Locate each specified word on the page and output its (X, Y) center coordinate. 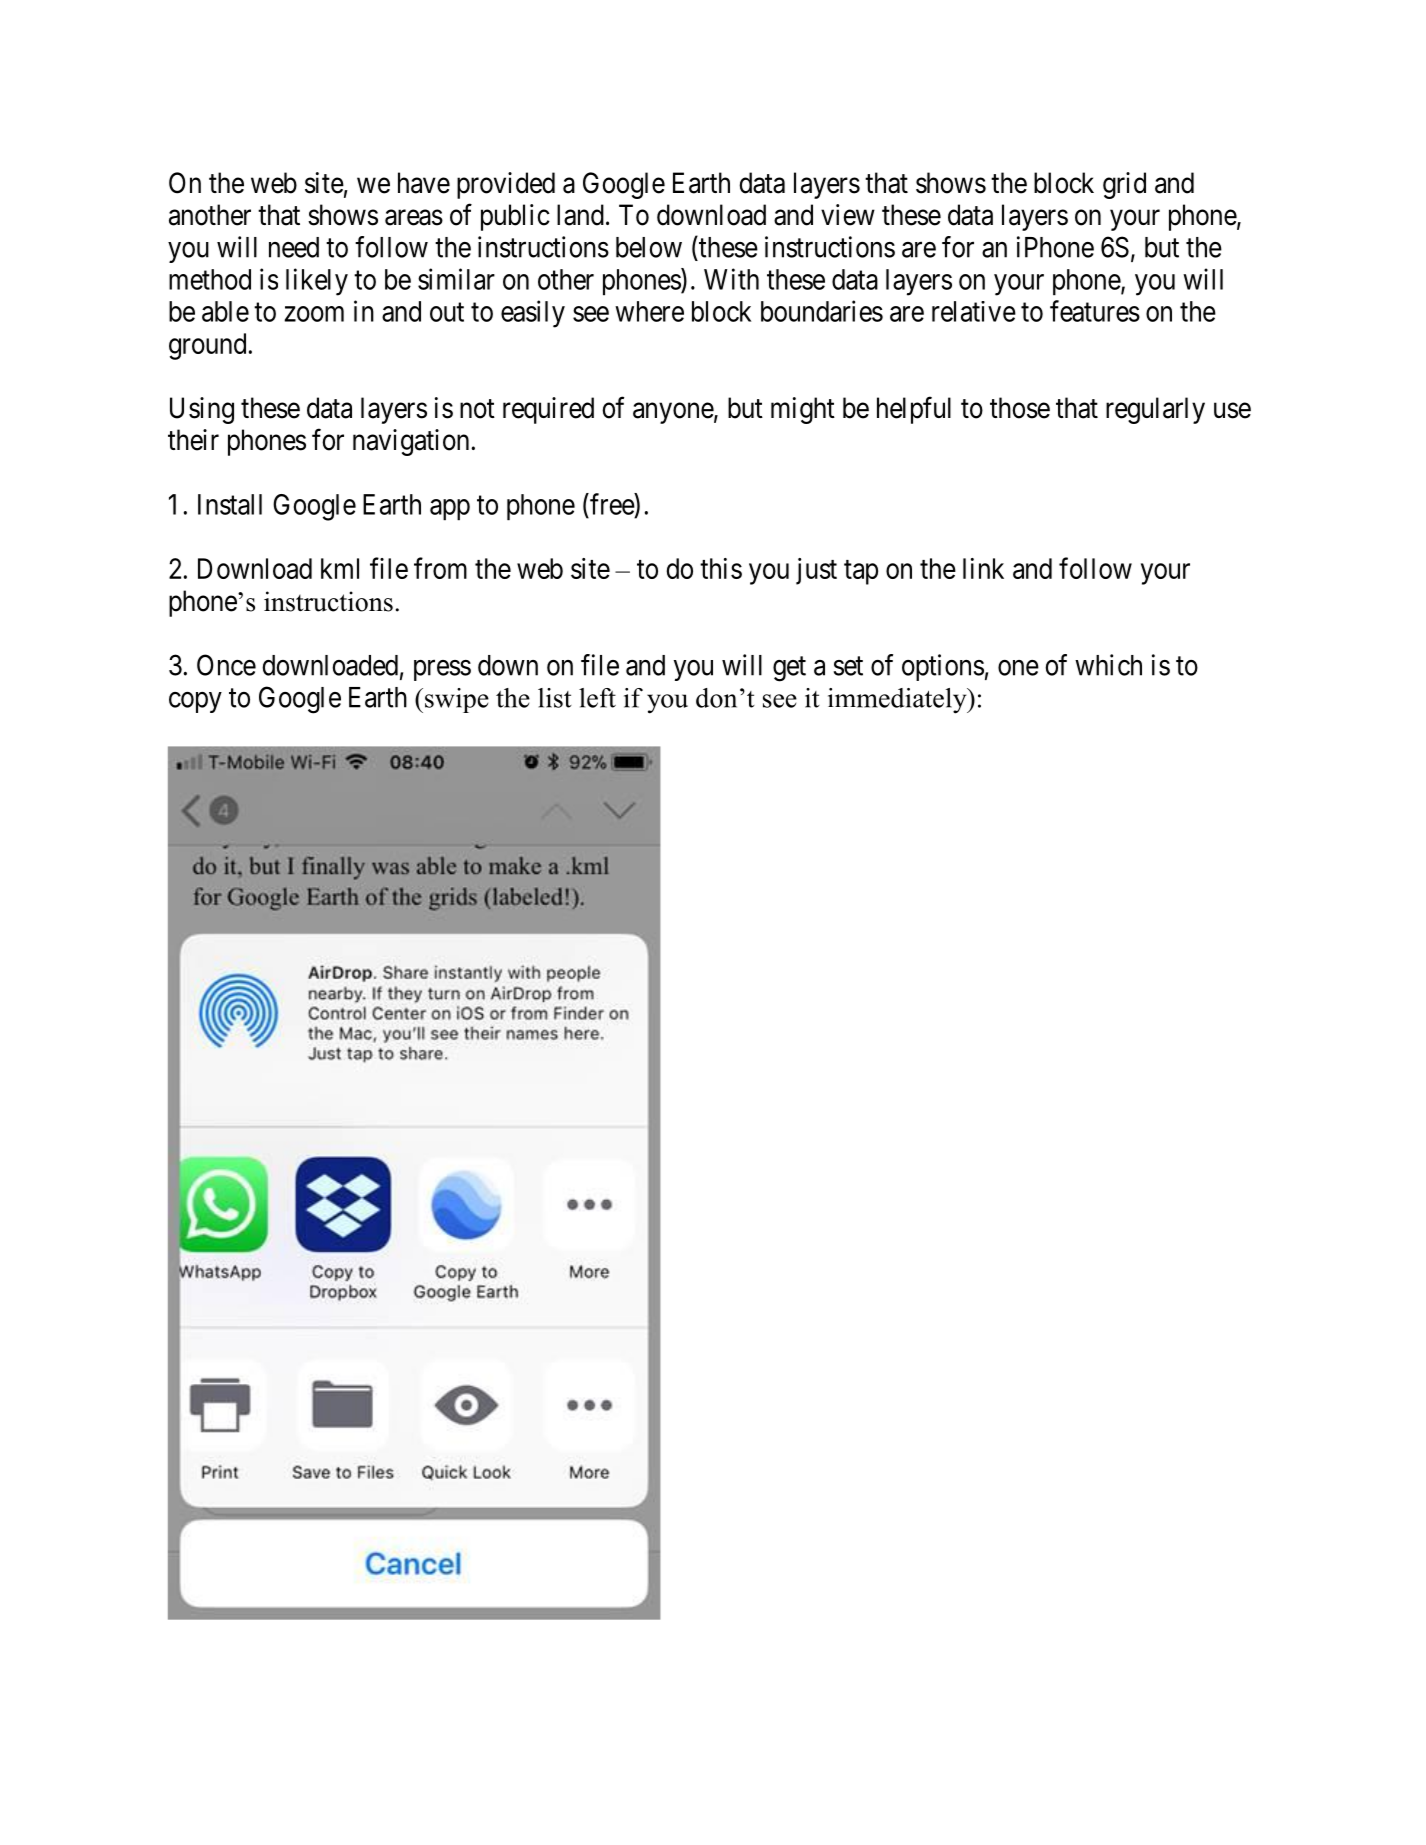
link (983, 568)
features (1095, 311)
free (611, 504)
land (580, 215)
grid (1124, 185)
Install (230, 504)
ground (207, 346)
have (424, 183)
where (649, 311)
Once (226, 665)
